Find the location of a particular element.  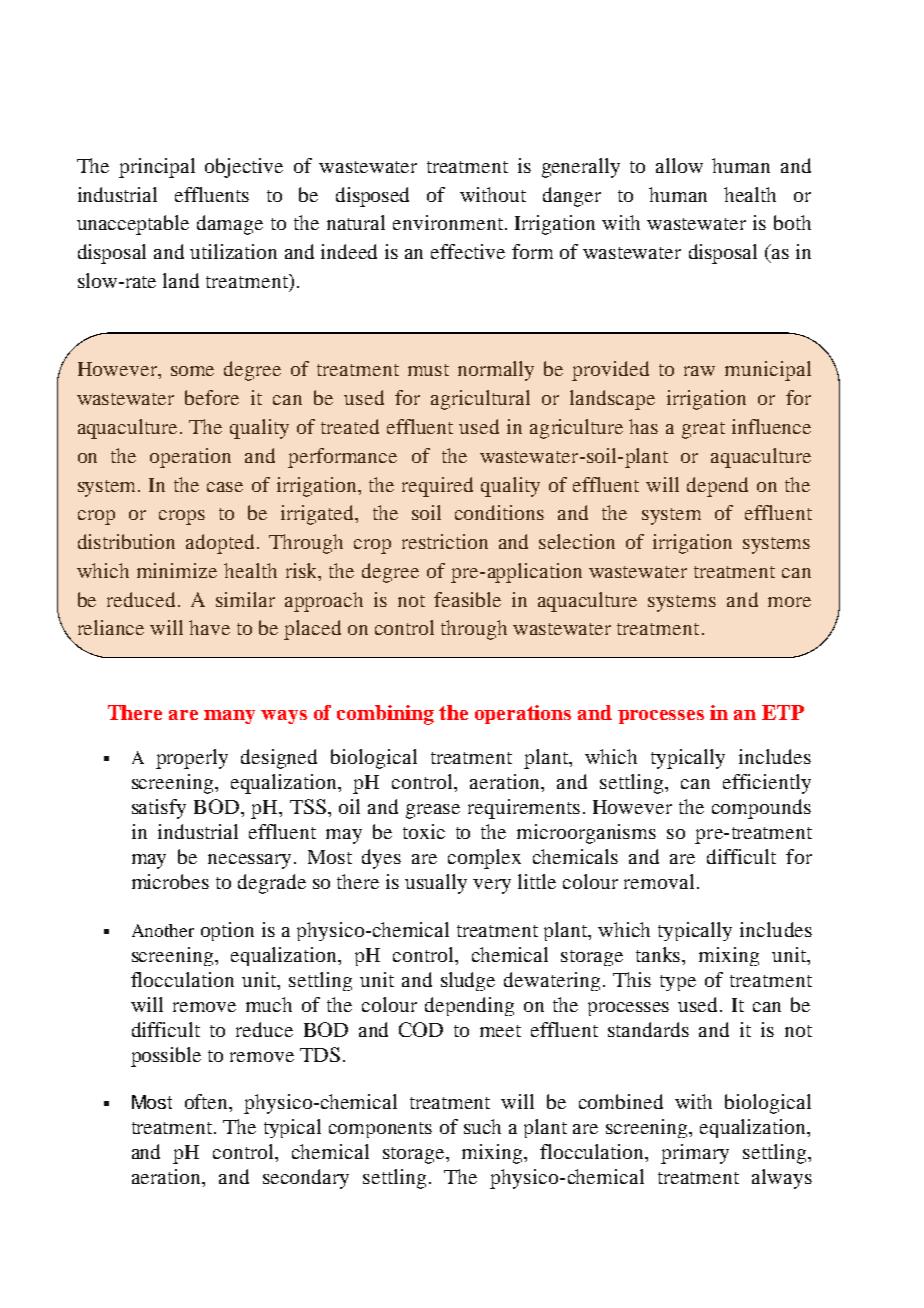

environment is located at coordinates (448, 222).
